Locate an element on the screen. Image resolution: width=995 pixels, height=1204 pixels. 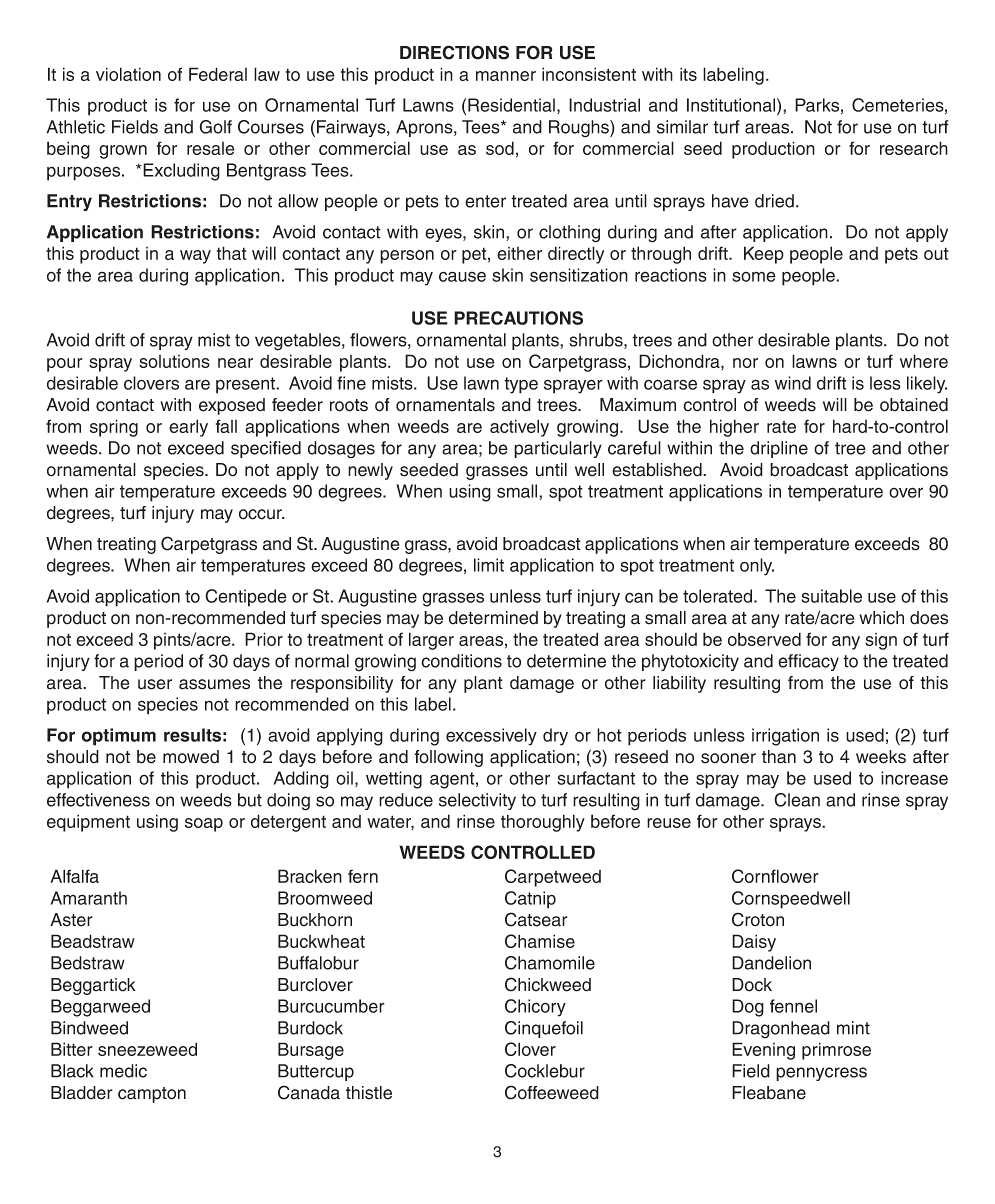
manner is located at coordinates (506, 76).
